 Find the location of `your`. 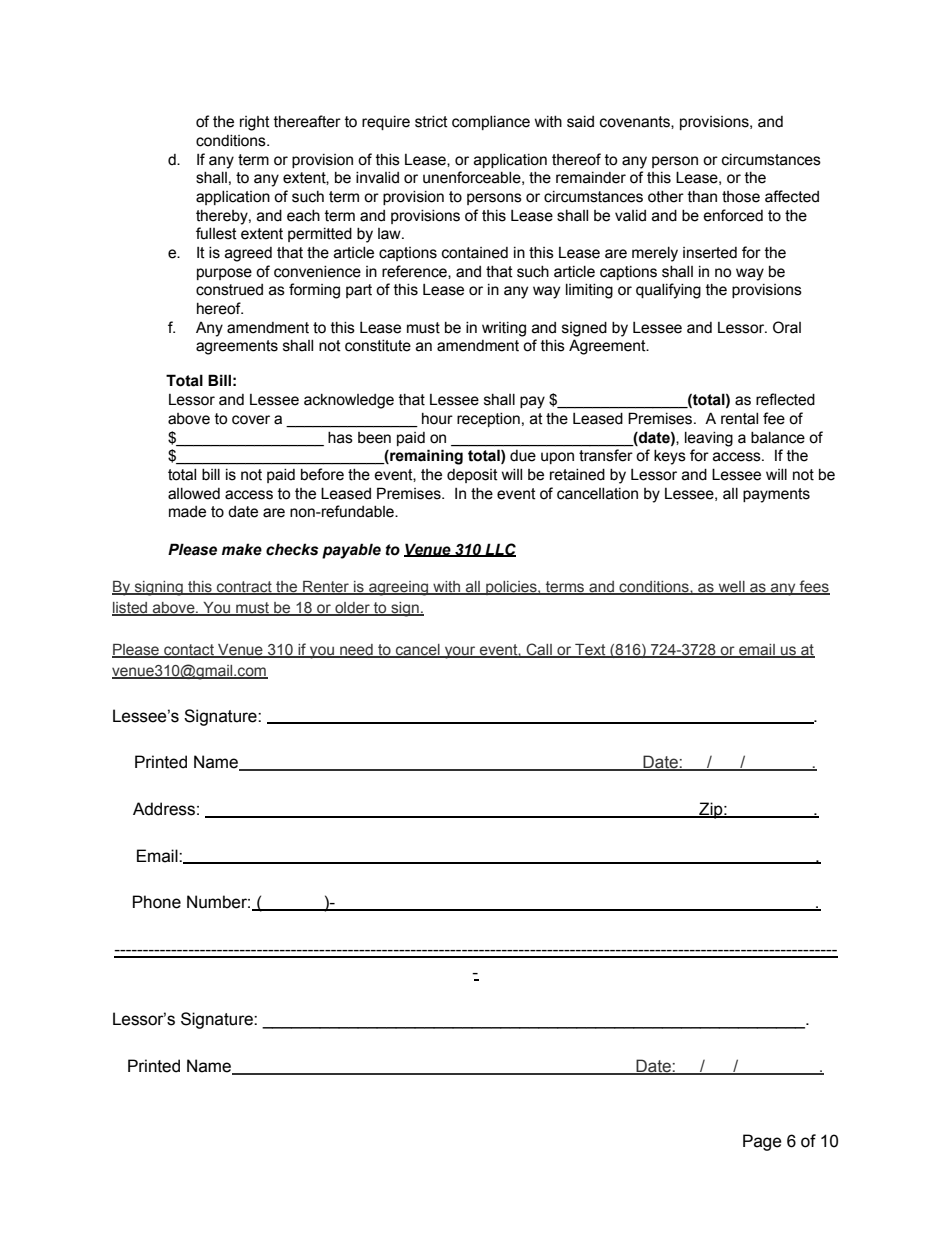

your is located at coordinates (460, 652).
